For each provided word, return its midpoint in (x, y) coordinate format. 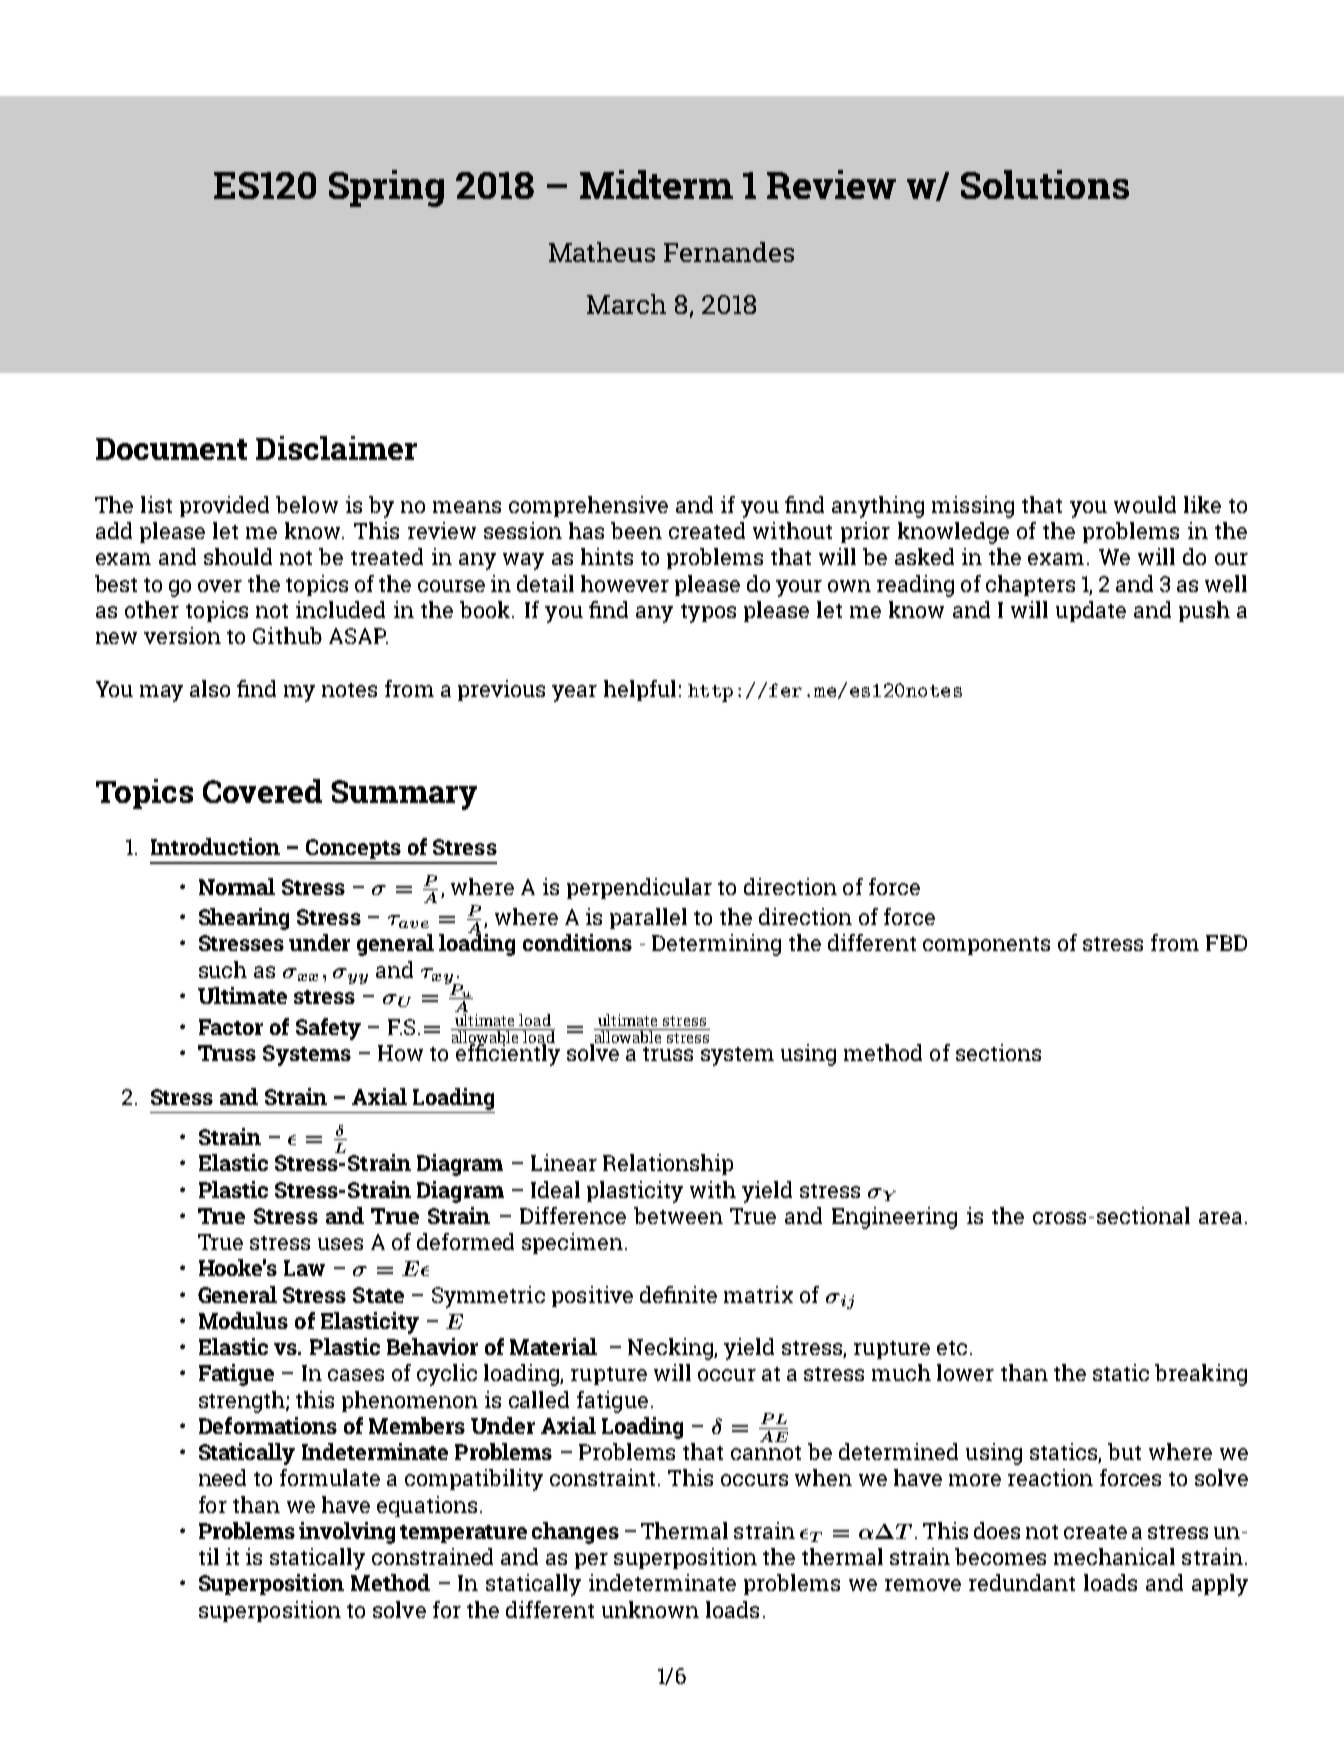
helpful (640, 690)
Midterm (656, 184)
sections (998, 1052)
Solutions (1045, 184)
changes (575, 1533)
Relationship (668, 1164)
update (1091, 611)
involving (347, 1533)
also (210, 688)
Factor (231, 1027)
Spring (386, 188)
